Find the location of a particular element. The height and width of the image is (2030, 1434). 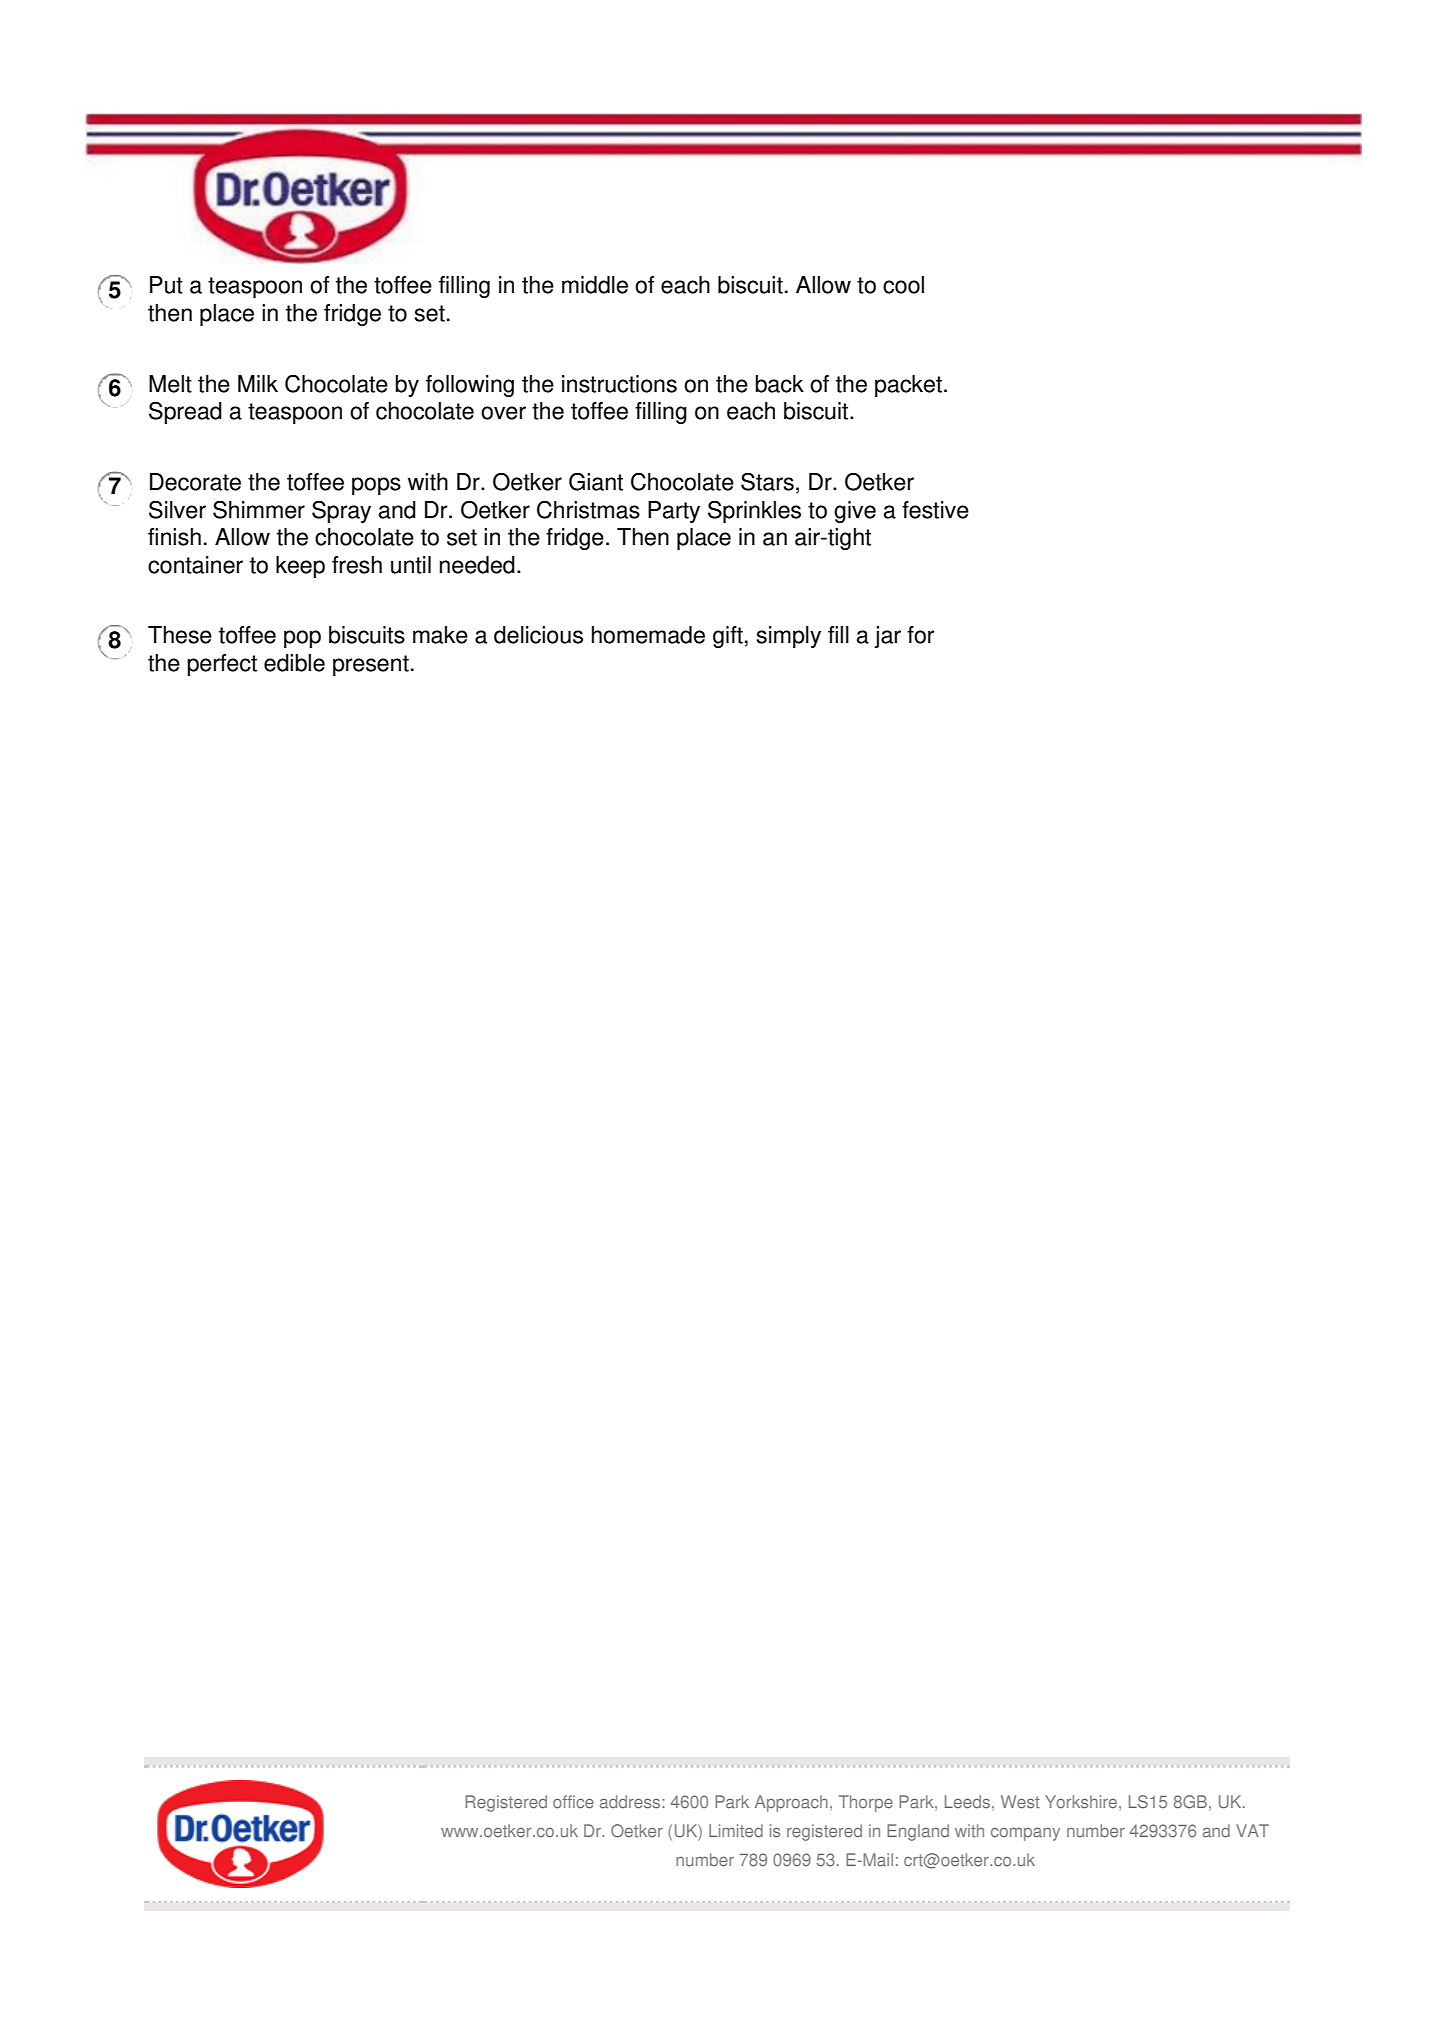

Limited is located at coordinates (736, 1831).
